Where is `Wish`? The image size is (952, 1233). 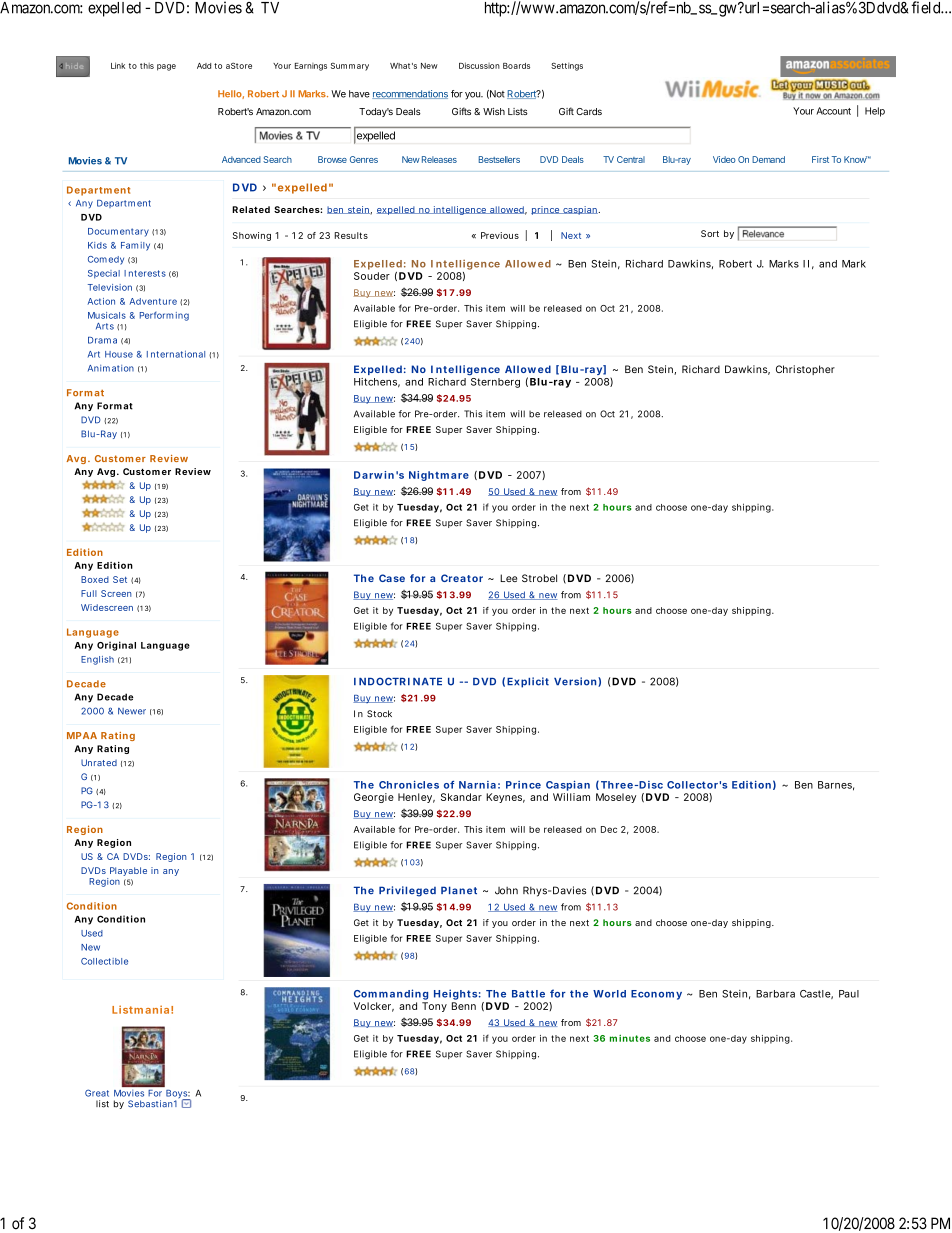 Wish is located at coordinates (494, 111).
